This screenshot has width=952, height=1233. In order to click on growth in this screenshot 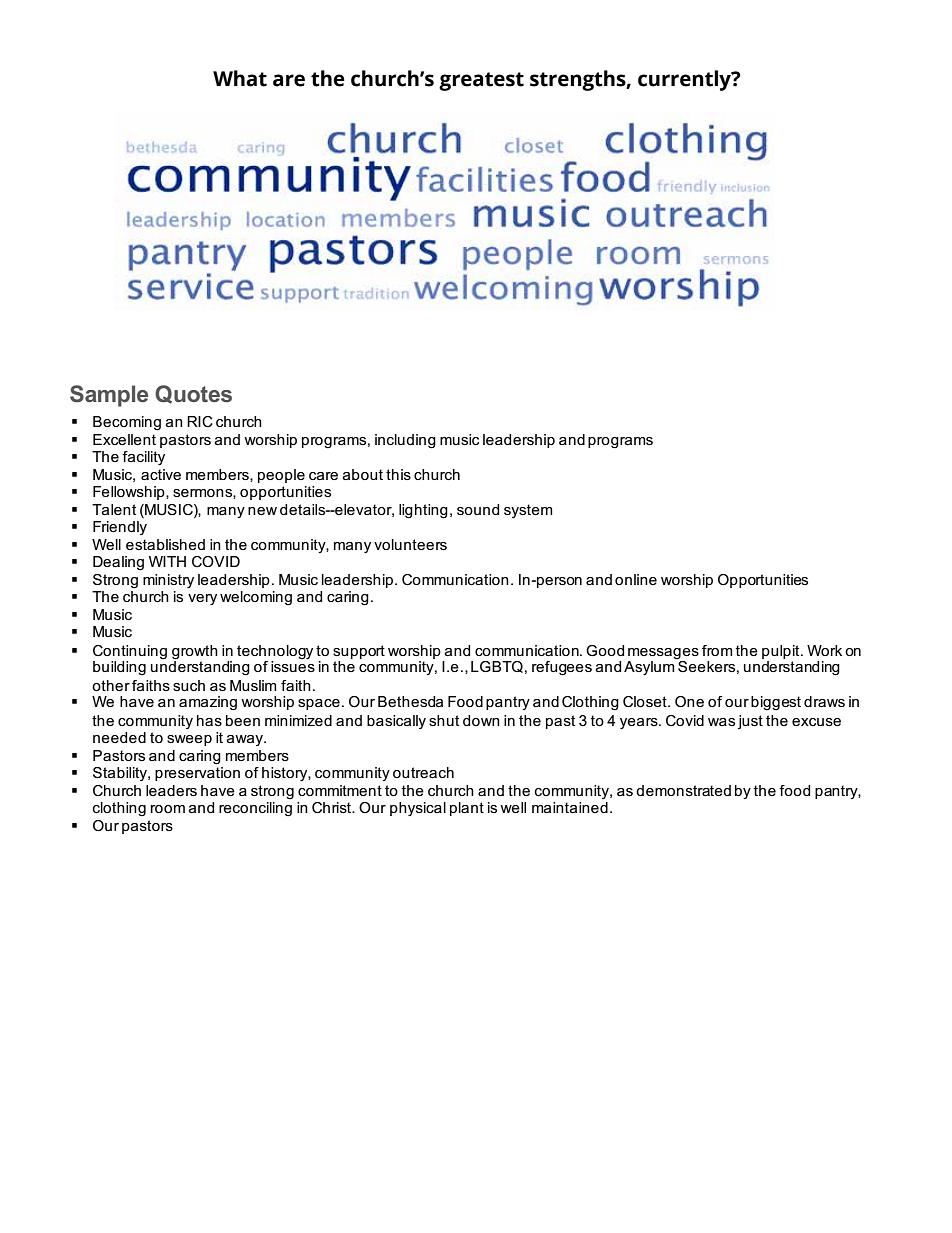, I will do `click(195, 652)`.
